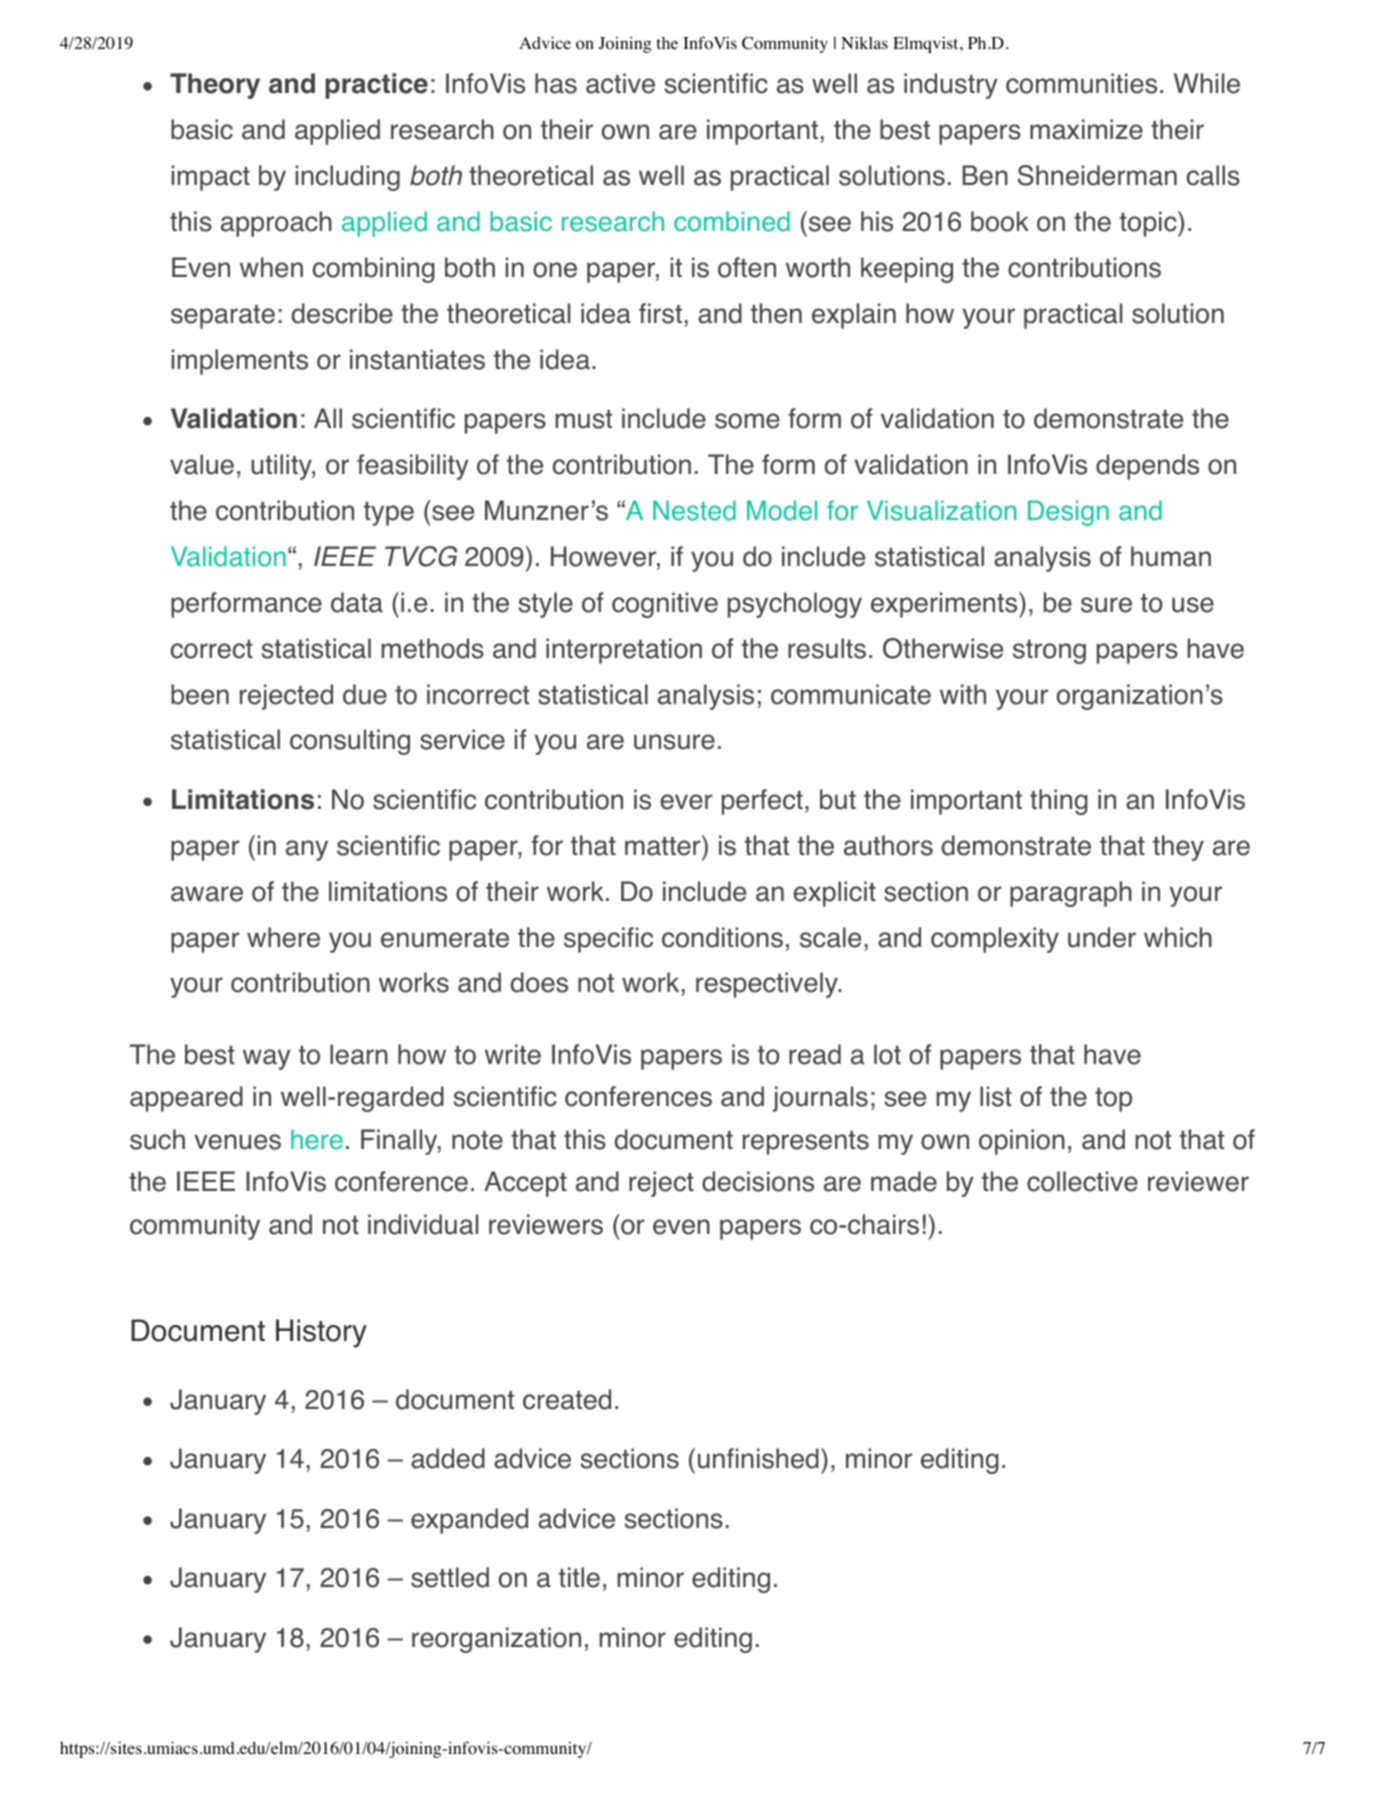  Describe the element at coordinates (1102, 937) in the page. I see `under` at that location.
